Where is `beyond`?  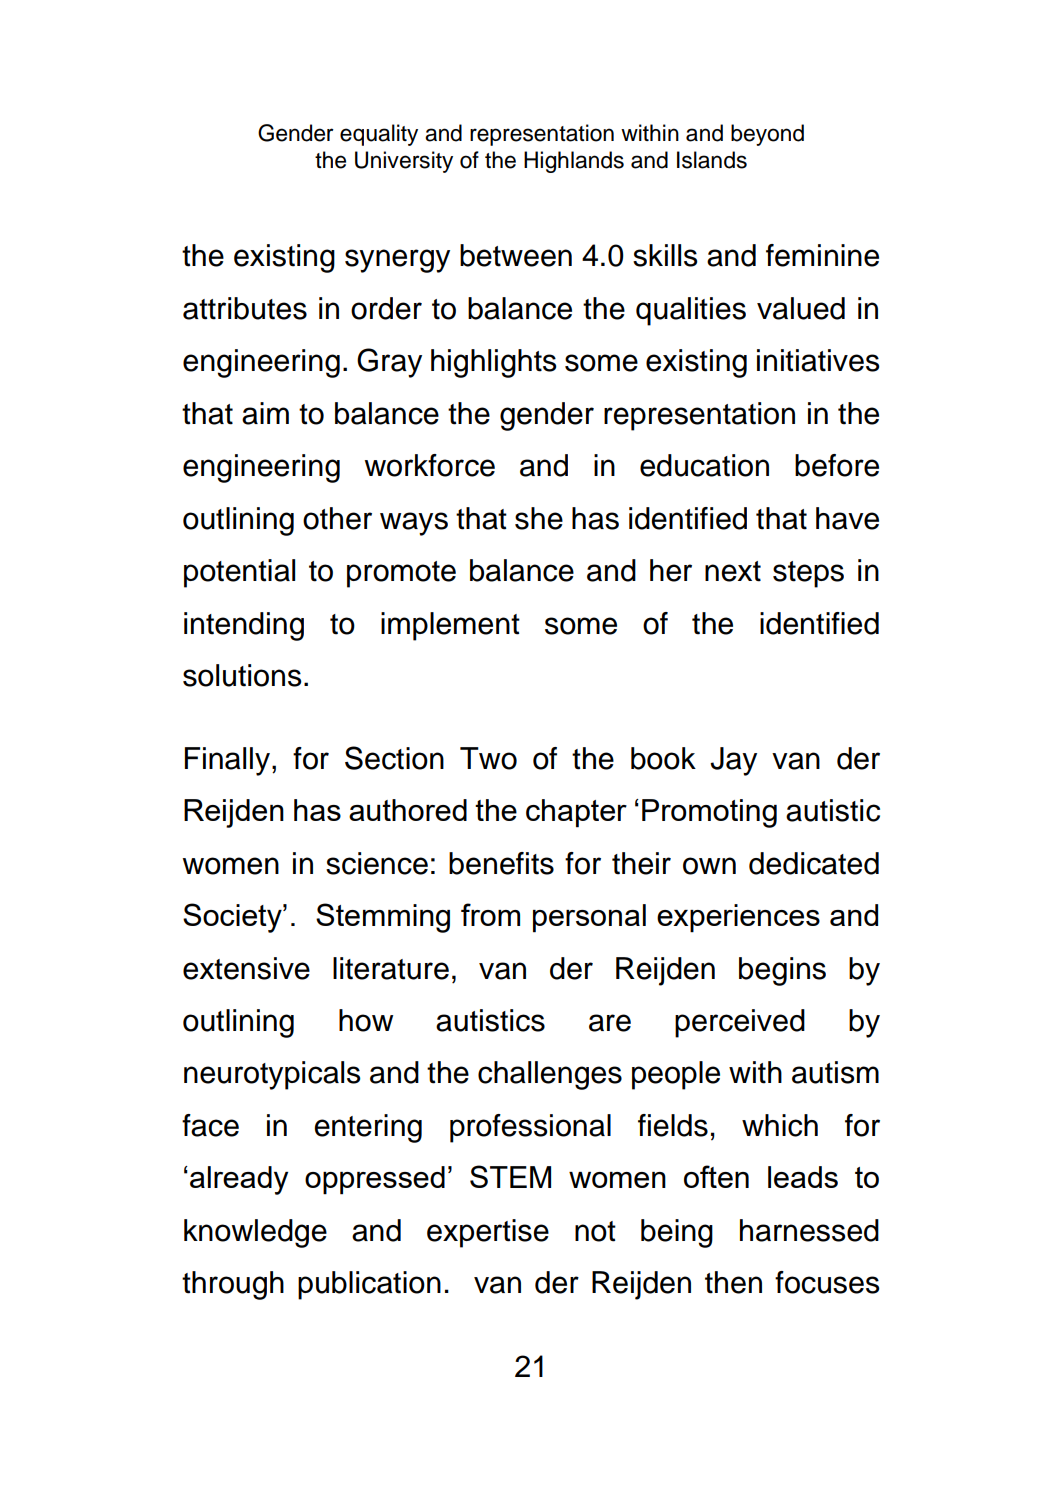
beyond is located at coordinates (767, 135).
